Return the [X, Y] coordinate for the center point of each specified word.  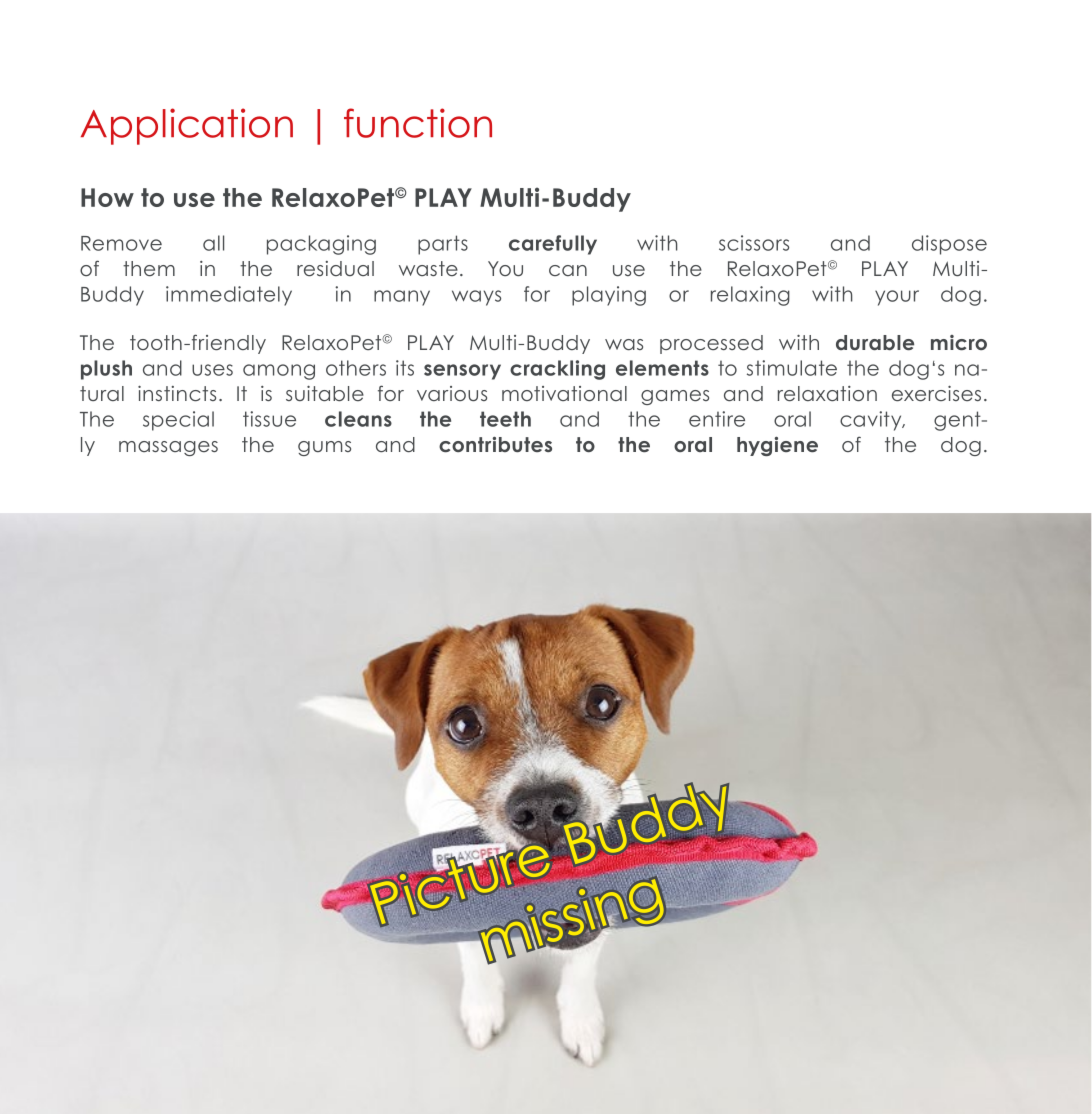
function [418, 123]
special [178, 421]
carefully [553, 245]
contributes [495, 444]
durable [875, 342]
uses [212, 370]
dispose [949, 245]
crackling [557, 370]
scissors [754, 243]
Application [187, 126]
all [213, 243]
